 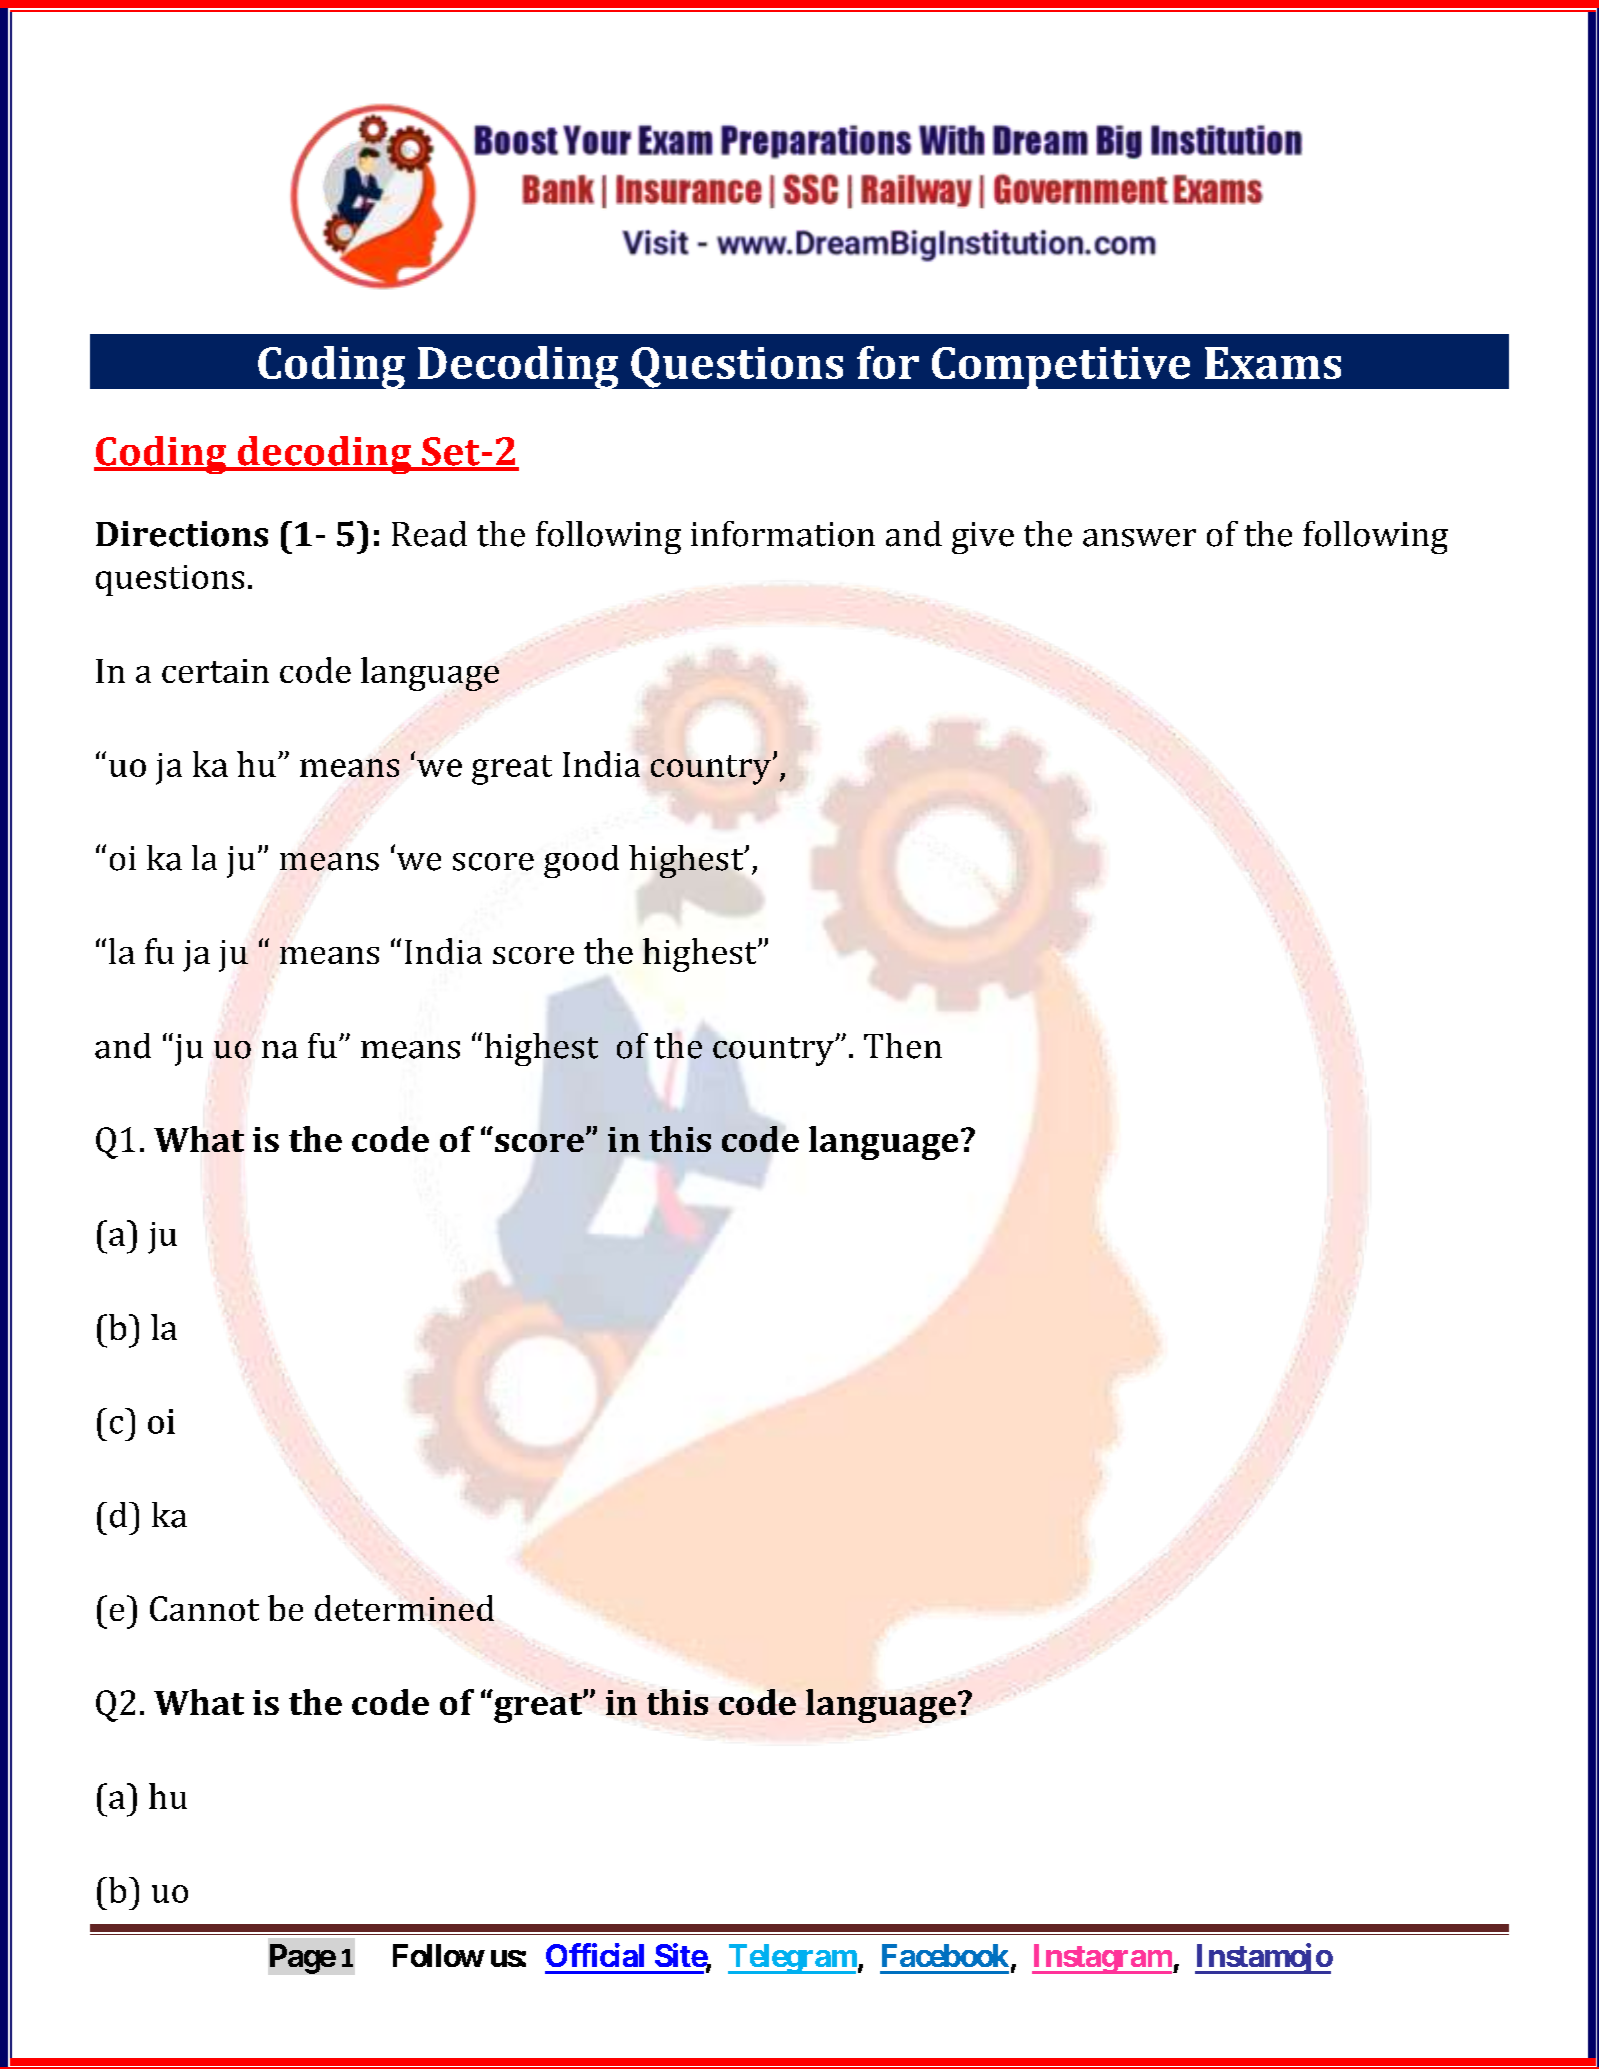 I want to click on answer, so click(x=1139, y=538).
